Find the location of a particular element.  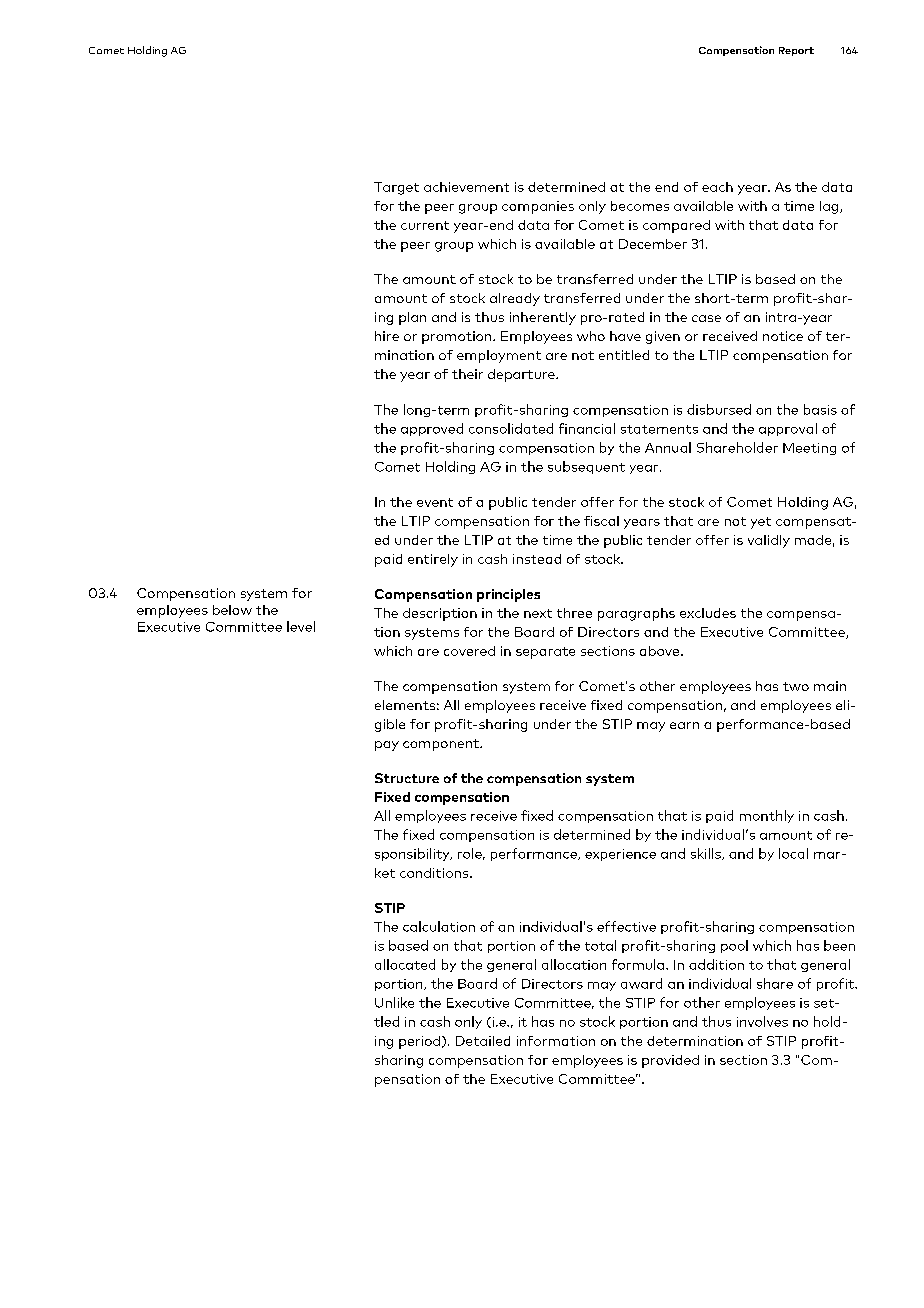

involves is located at coordinates (762, 1021).
